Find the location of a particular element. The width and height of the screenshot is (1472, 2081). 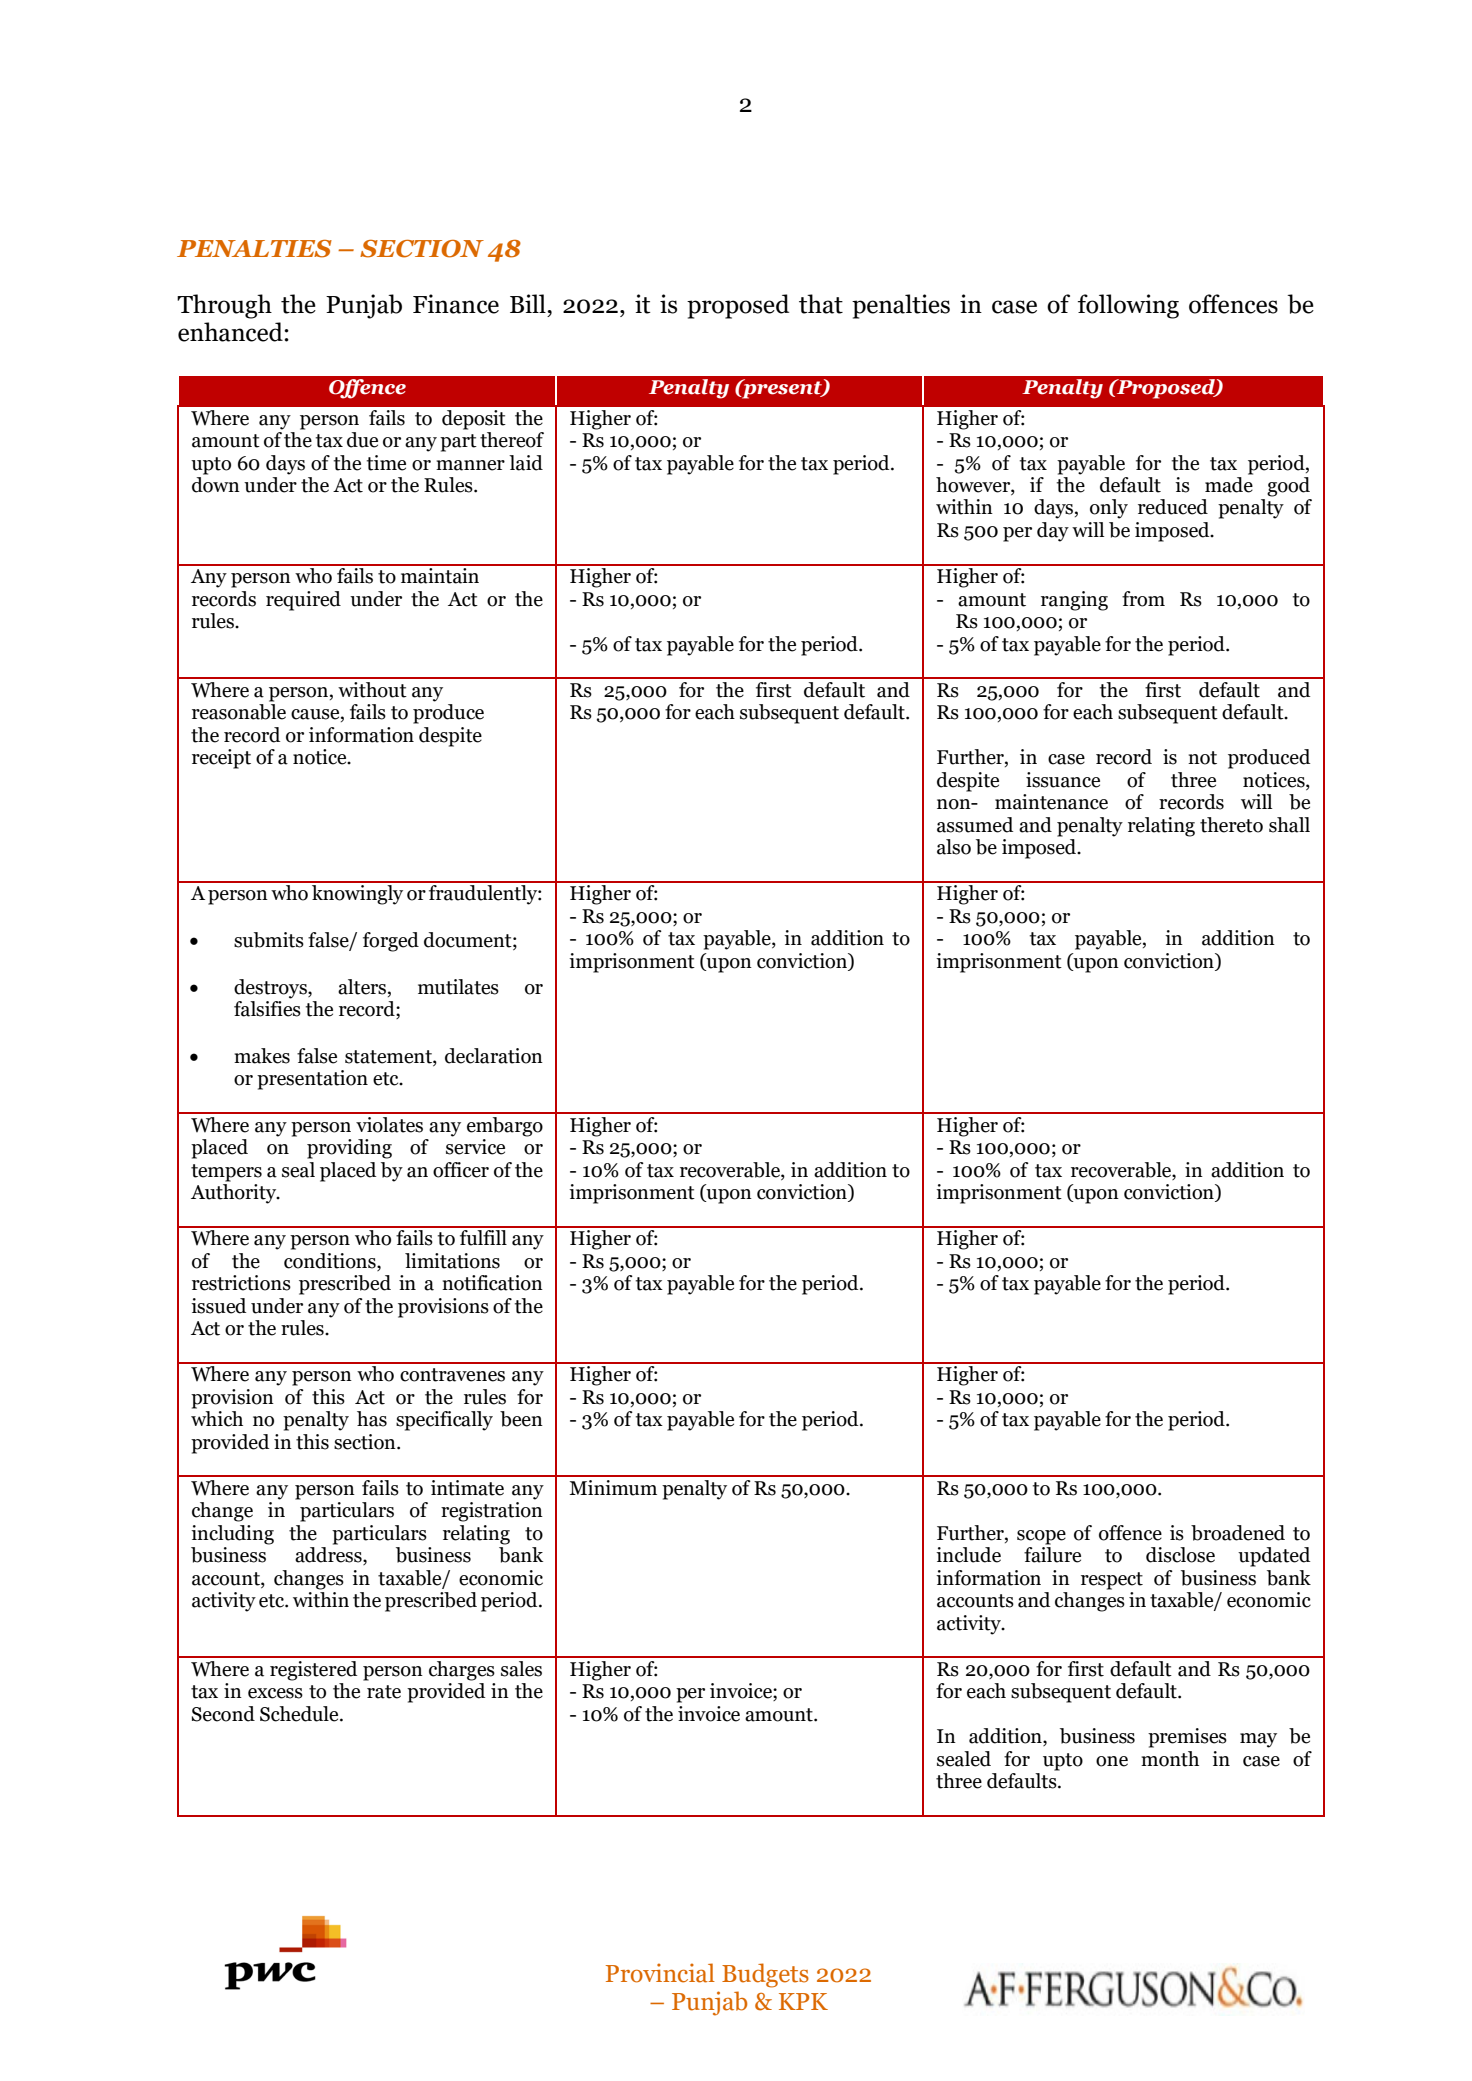

following is located at coordinates (1128, 306).
